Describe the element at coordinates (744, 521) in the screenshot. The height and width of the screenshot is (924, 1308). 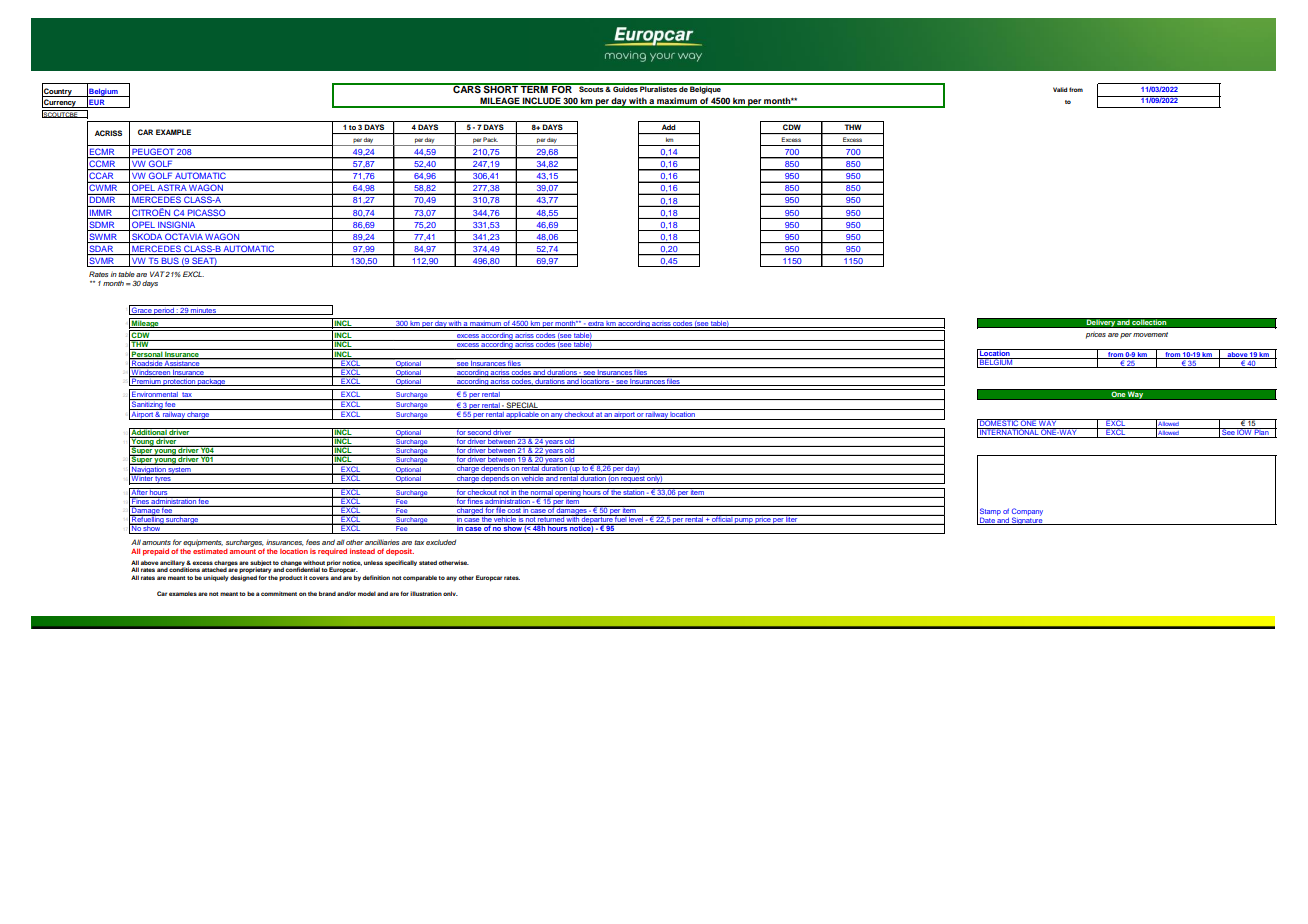
I see `pump` at that location.
